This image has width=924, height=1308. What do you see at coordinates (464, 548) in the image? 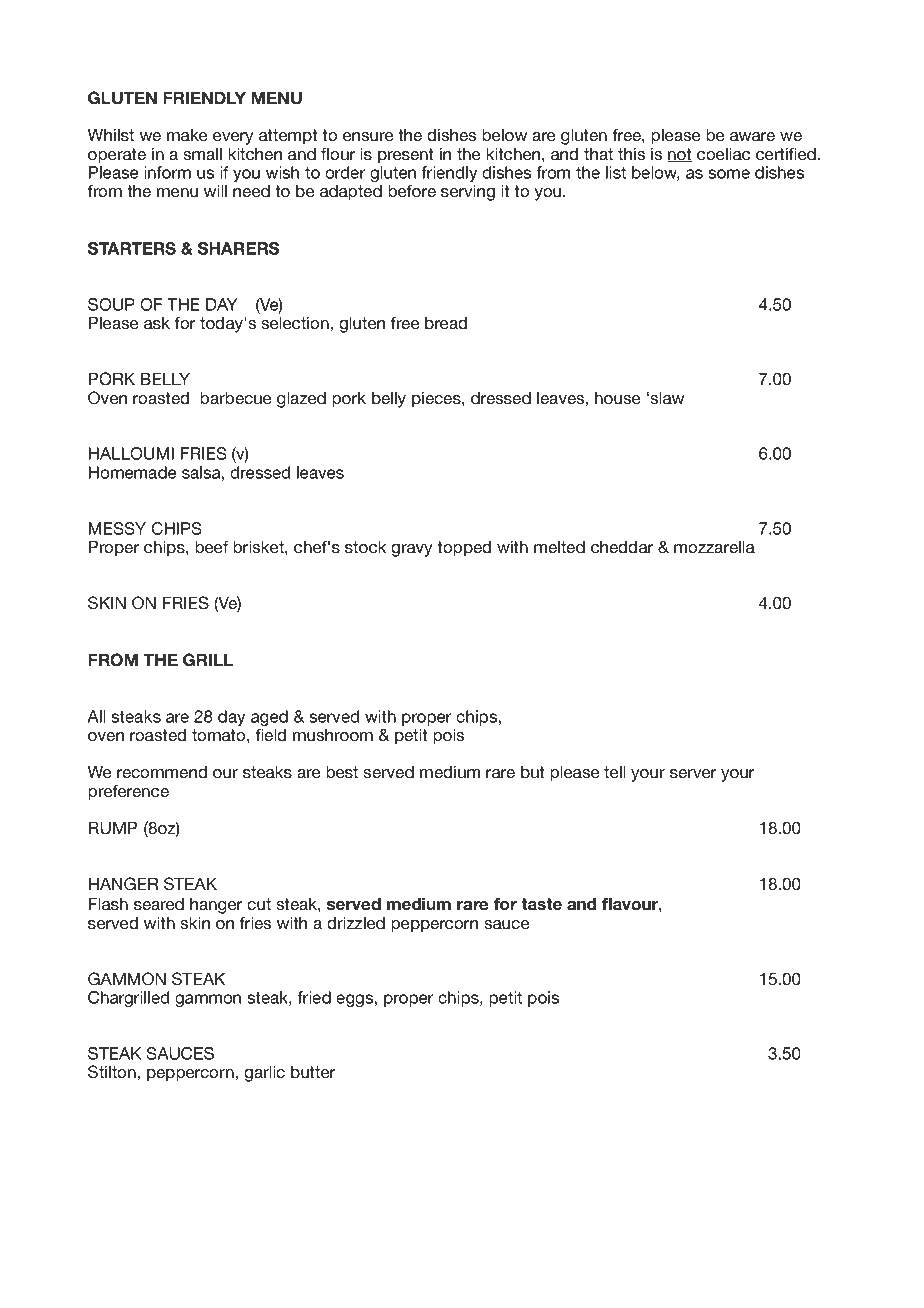
I see `topped` at bounding box center [464, 548].
